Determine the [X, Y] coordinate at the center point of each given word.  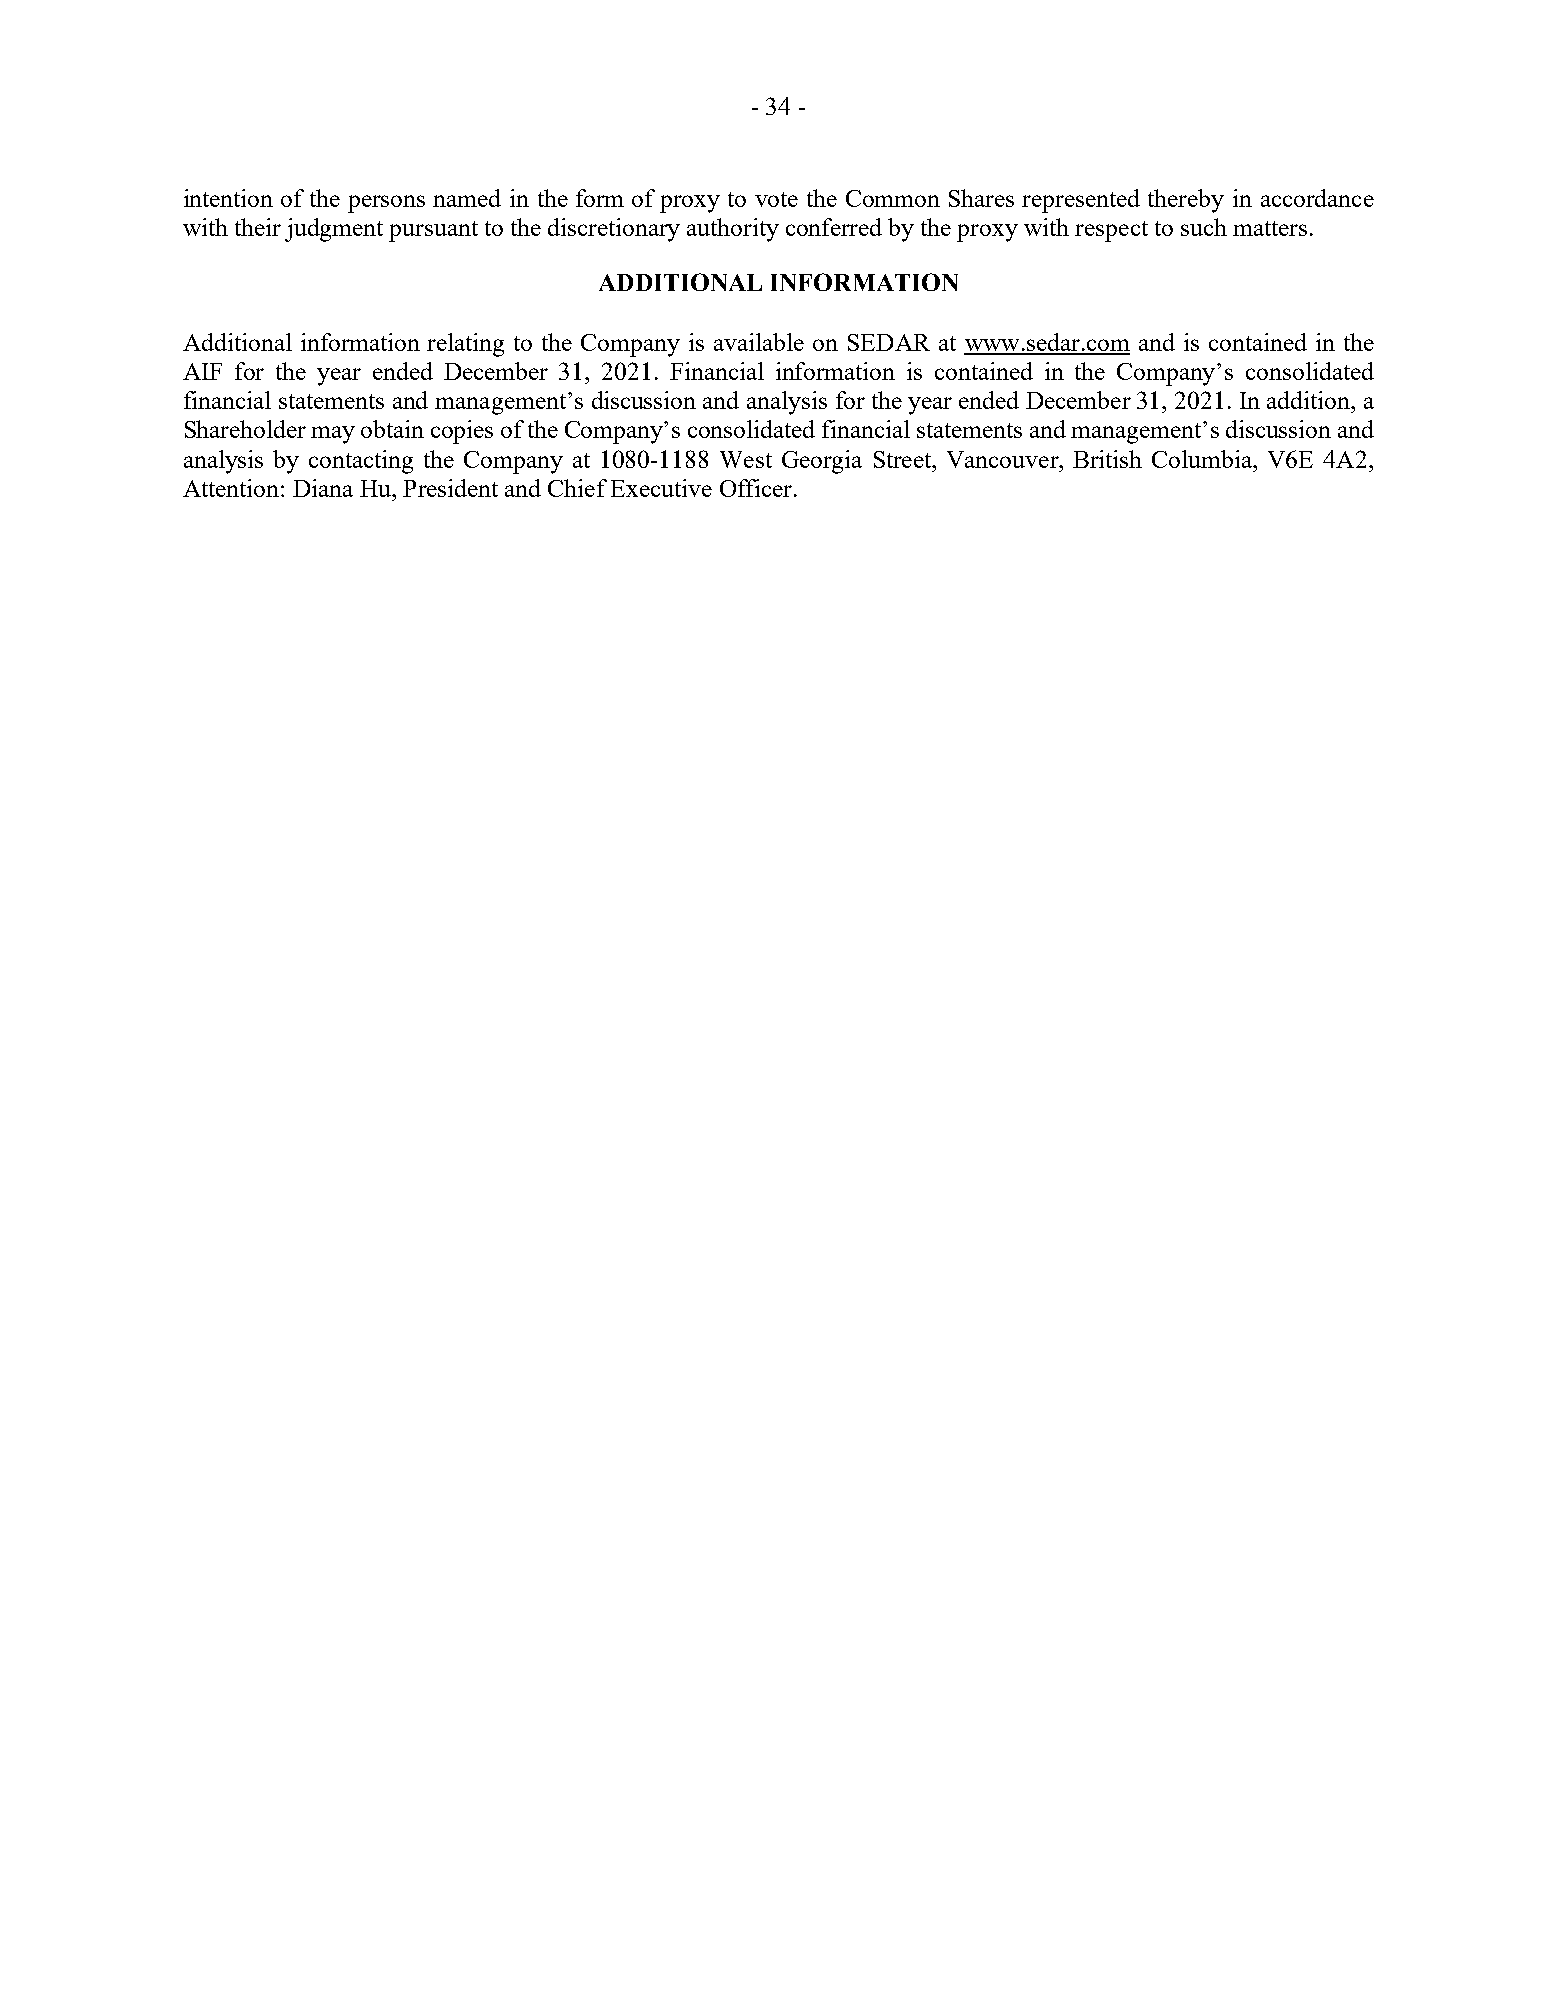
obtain [392, 429]
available [759, 342]
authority [733, 230]
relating [465, 345]
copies [462, 432]
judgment [334, 230]
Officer [757, 488]
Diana [323, 488]
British [1107, 459]
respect [1111, 231]
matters [1270, 228]
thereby [1186, 201]
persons [386, 204]
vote [776, 199]
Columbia [1203, 459]
